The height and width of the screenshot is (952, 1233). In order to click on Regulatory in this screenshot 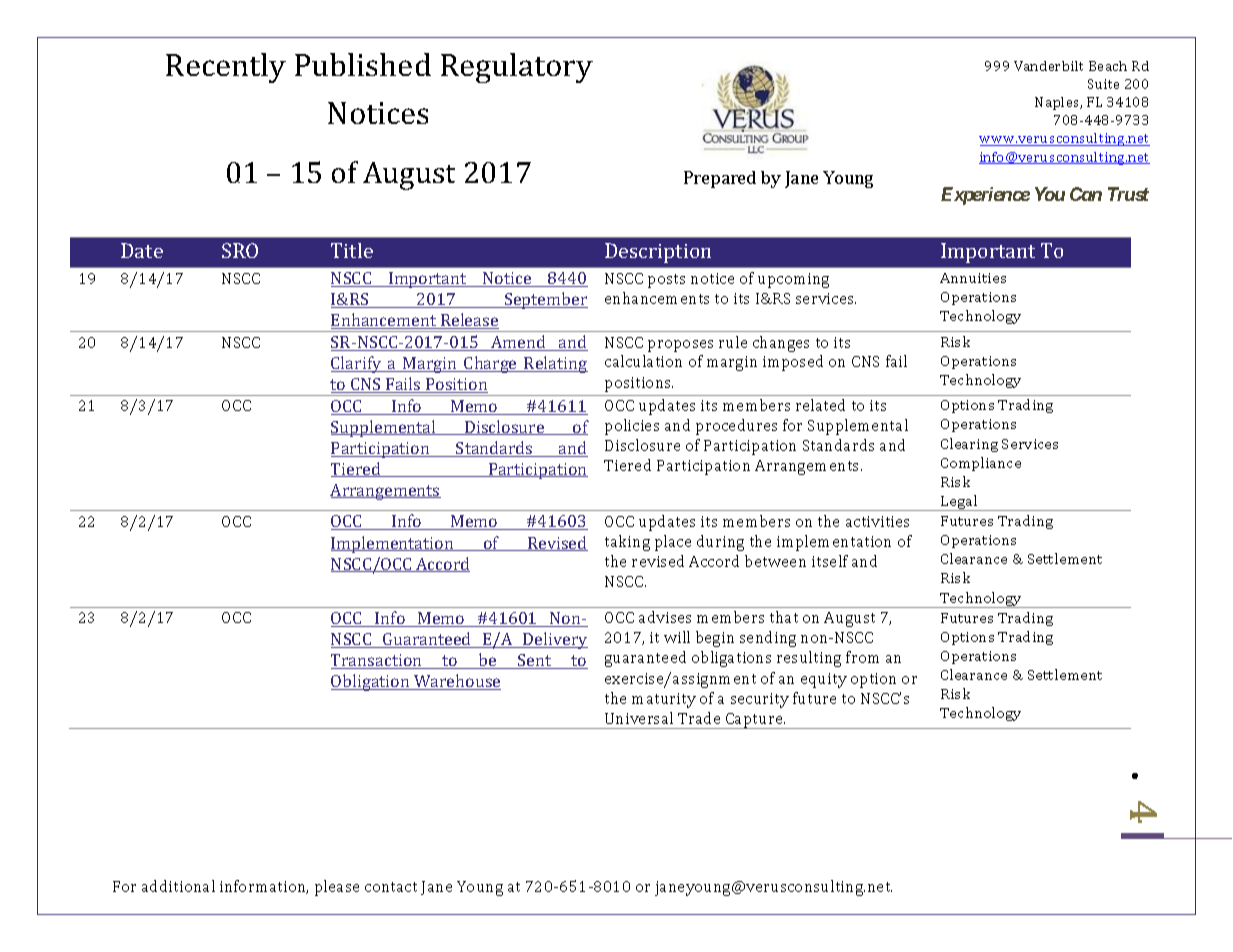, I will do `click(517, 68)`.
